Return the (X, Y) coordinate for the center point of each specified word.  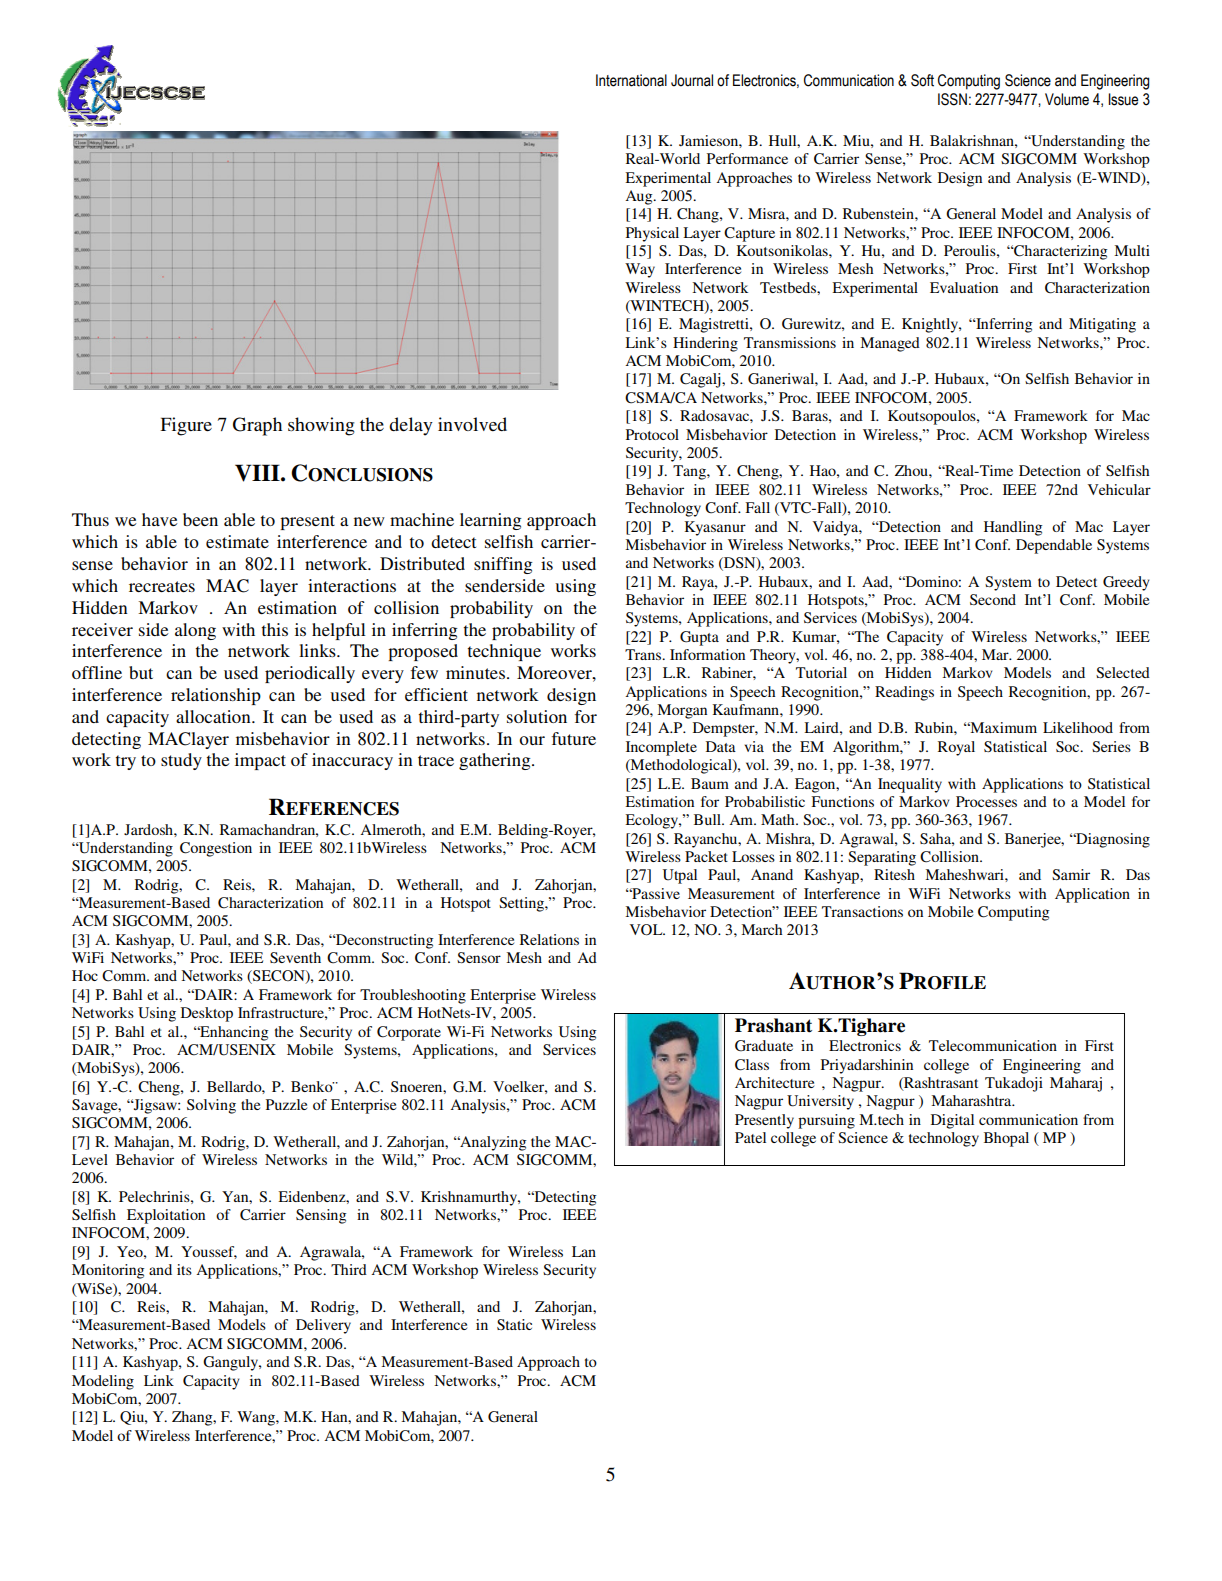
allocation (214, 716)
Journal (692, 80)
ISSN (952, 99)
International (631, 80)
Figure (186, 426)
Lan (584, 1251)
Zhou (912, 470)
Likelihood (1078, 727)
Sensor (479, 957)
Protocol (652, 434)
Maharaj (1076, 1084)
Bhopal (1006, 1139)
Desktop (207, 1014)
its (184, 1269)
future (574, 738)
